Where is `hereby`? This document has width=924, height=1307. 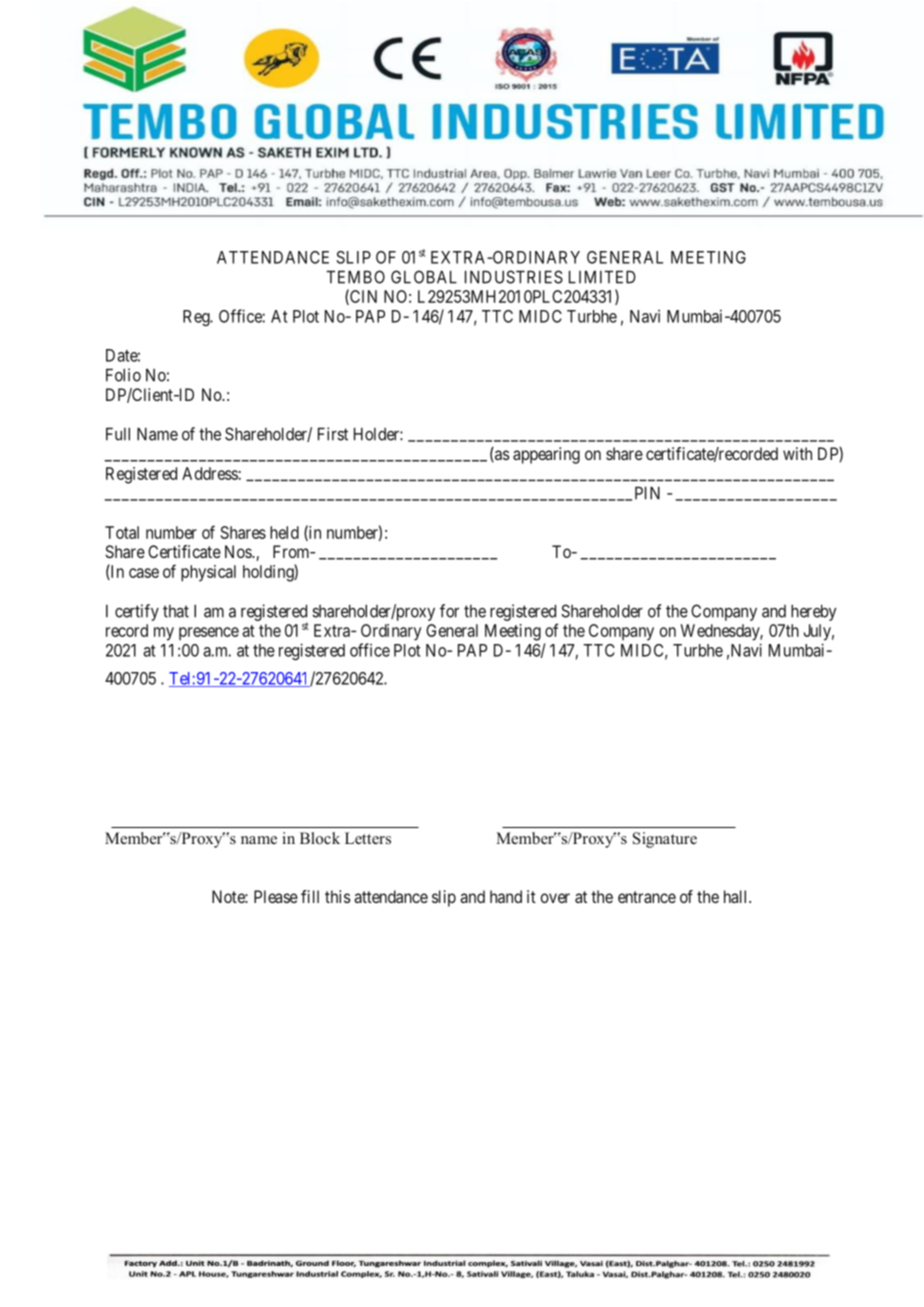 hereby is located at coordinates (813, 612).
